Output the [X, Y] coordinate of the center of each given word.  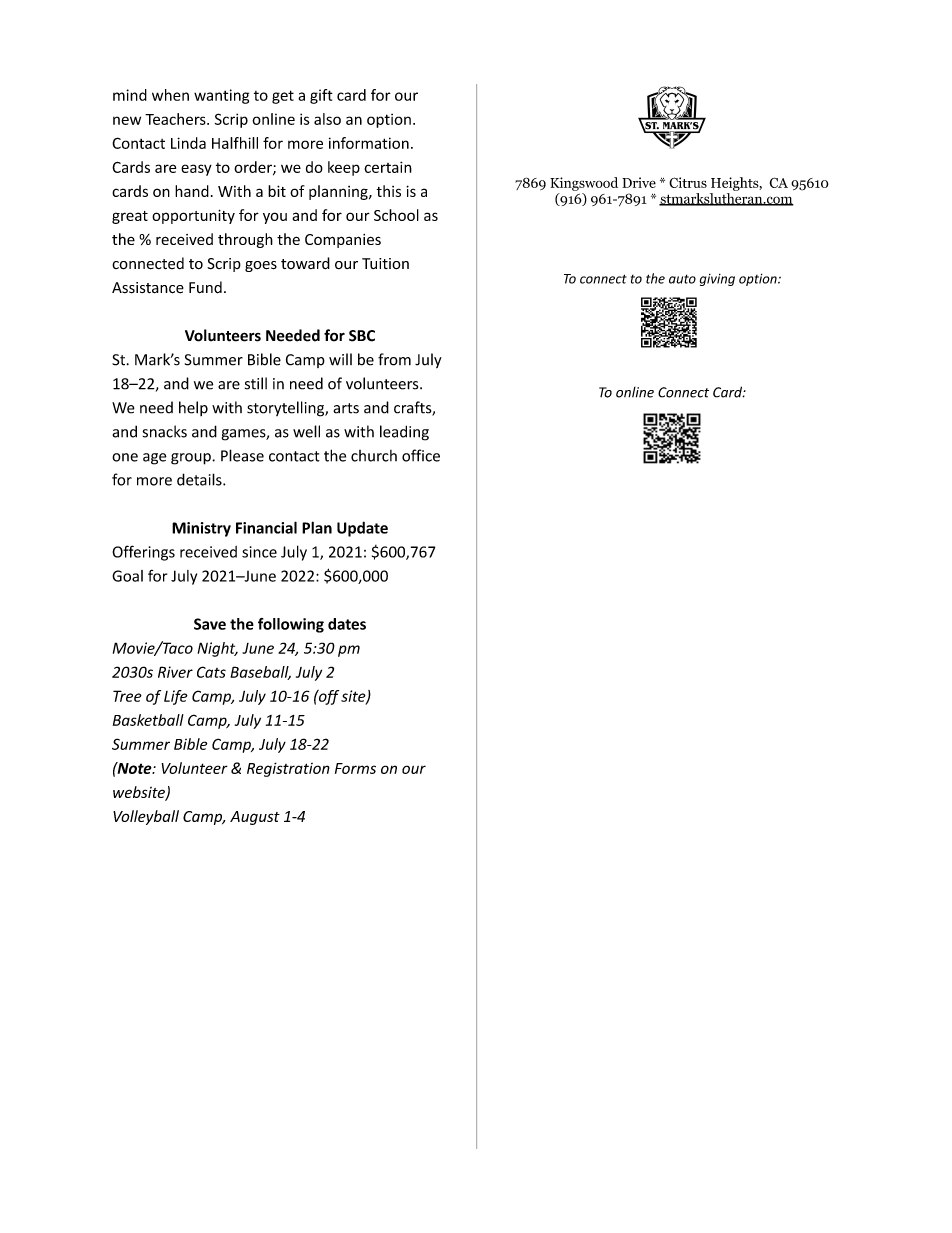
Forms [355, 768]
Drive [639, 182]
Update [362, 529]
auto [682, 279]
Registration [288, 769]
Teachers [176, 119]
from [394, 359]
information [369, 143]
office [421, 455]
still [256, 383]
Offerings [143, 553]
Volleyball [146, 817]
